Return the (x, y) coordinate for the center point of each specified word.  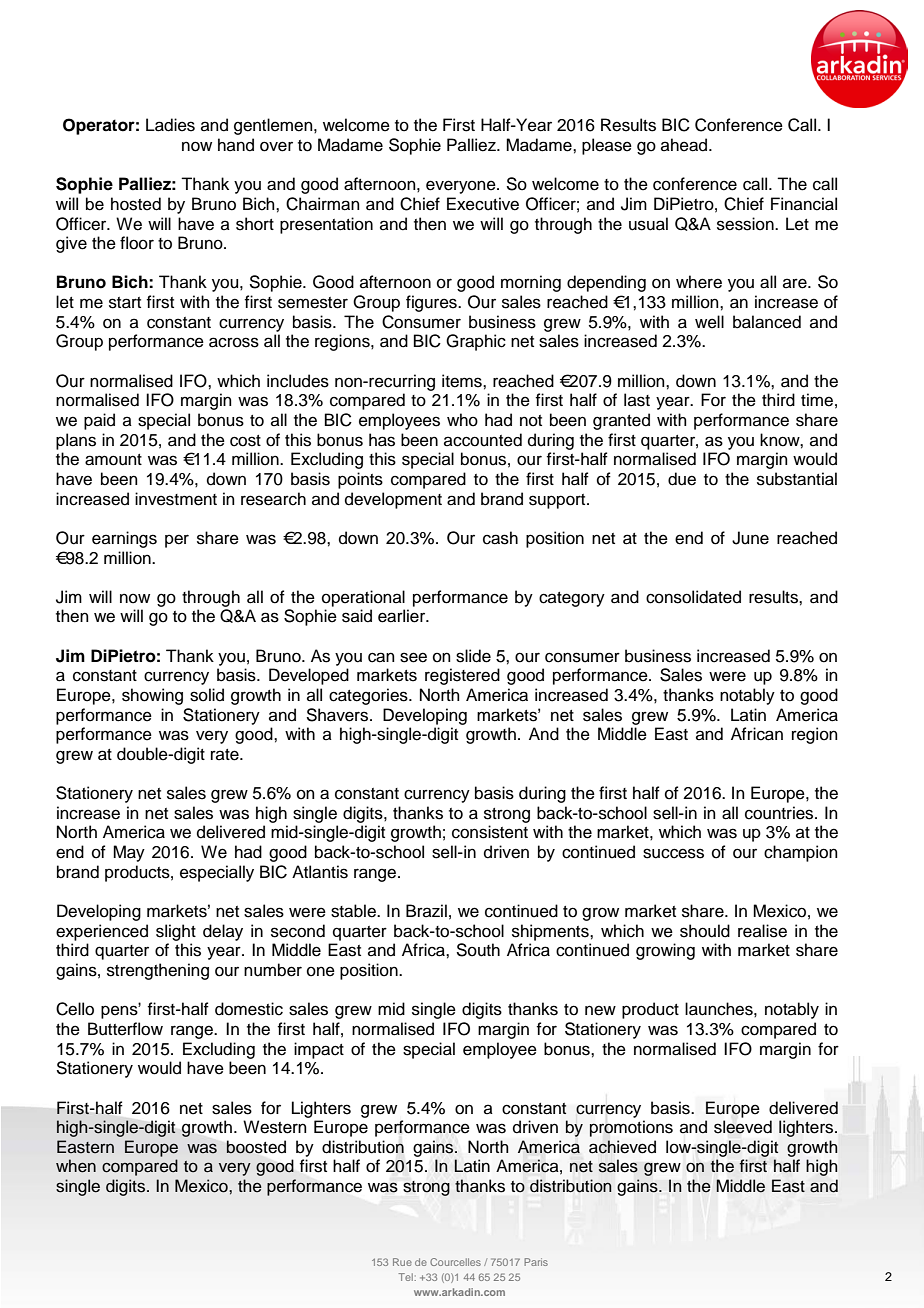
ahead (685, 145)
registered (462, 676)
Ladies (170, 125)
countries (780, 813)
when (76, 1166)
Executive (483, 204)
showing (152, 696)
